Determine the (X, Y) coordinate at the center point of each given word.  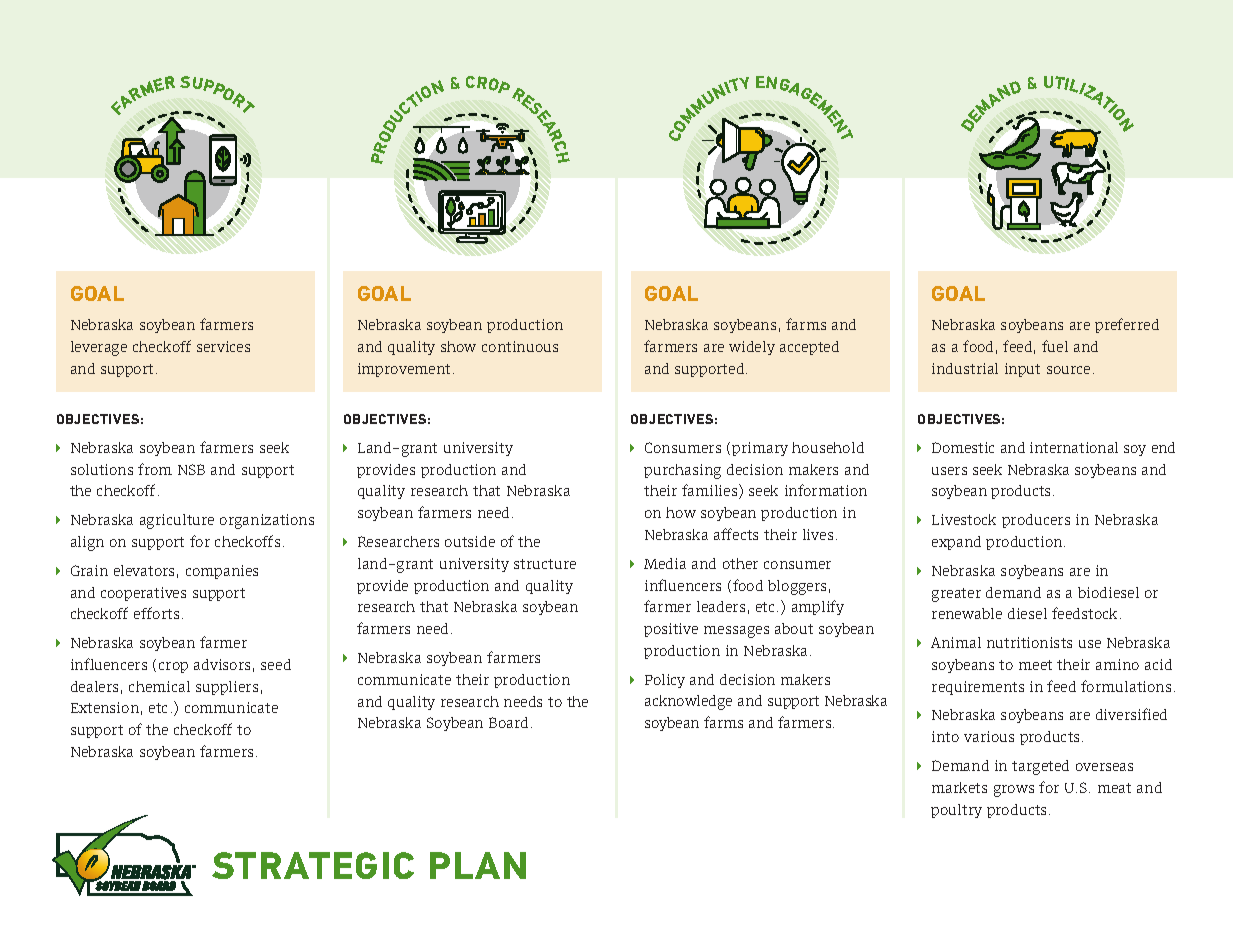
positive (671, 630)
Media (665, 563)
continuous (520, 346)
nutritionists (1029, 642)
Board (508, 722)
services (223, 346)
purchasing (682, 471)
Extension (105, 707)
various (989, 736)
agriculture (177, 521)
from (155, 469)
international (1074, 447)
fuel (1055, 346)
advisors (222, 664)
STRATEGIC (313, 865)
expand (956, 543)
